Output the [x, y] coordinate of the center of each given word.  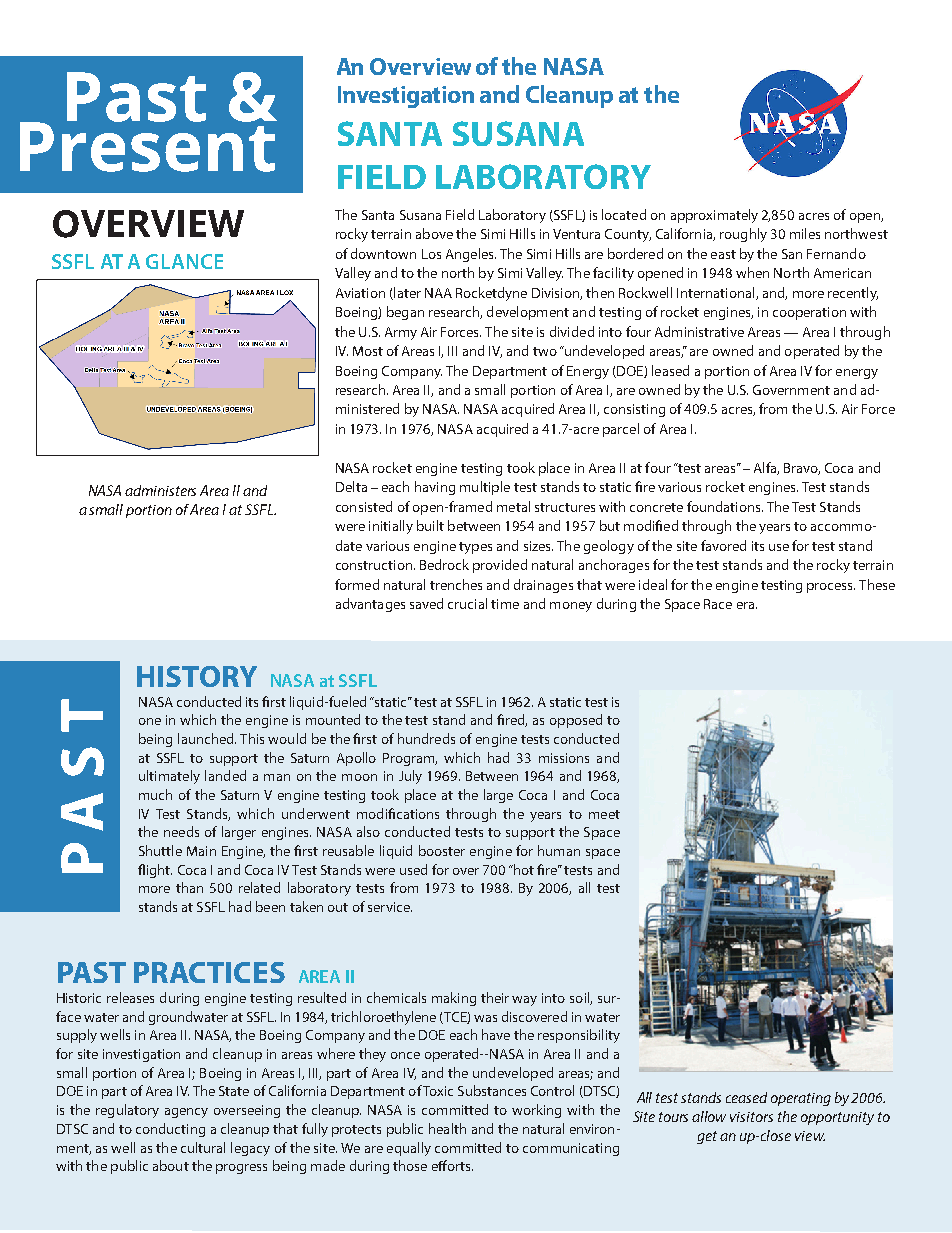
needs [181, 831]
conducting [170, 1130]
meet [604, 814]
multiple [485, 488]
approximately [714, 216]
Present [148, 146]
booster [442, 850]
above [434, 233]
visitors [751, 1117]
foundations [725, 506]
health [447, 1128]
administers [160, 490]
